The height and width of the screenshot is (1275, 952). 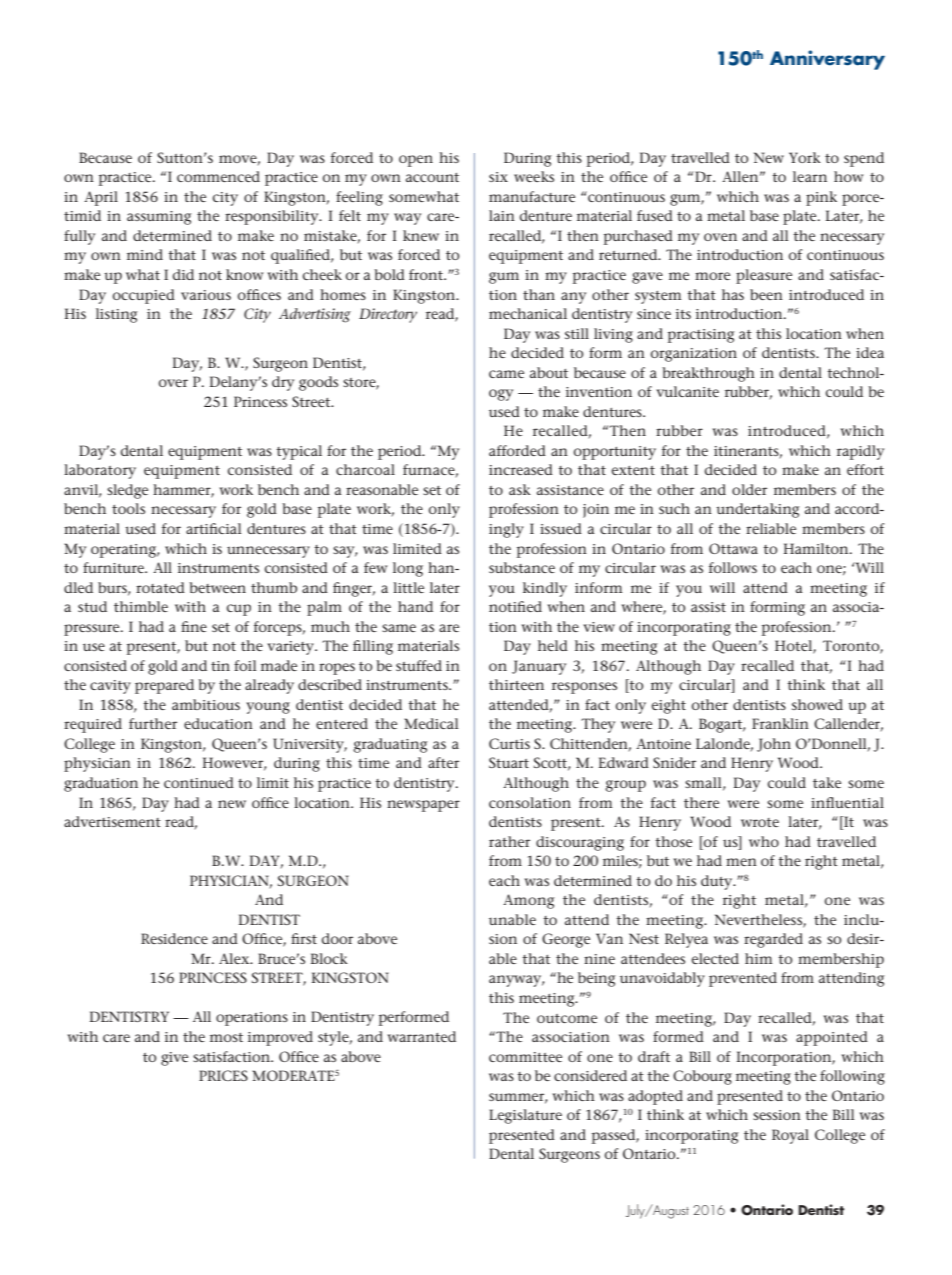 What do you see at coordinates (173, 383) in the screenshot?
I see `over` at bounding box center [173, 383].
